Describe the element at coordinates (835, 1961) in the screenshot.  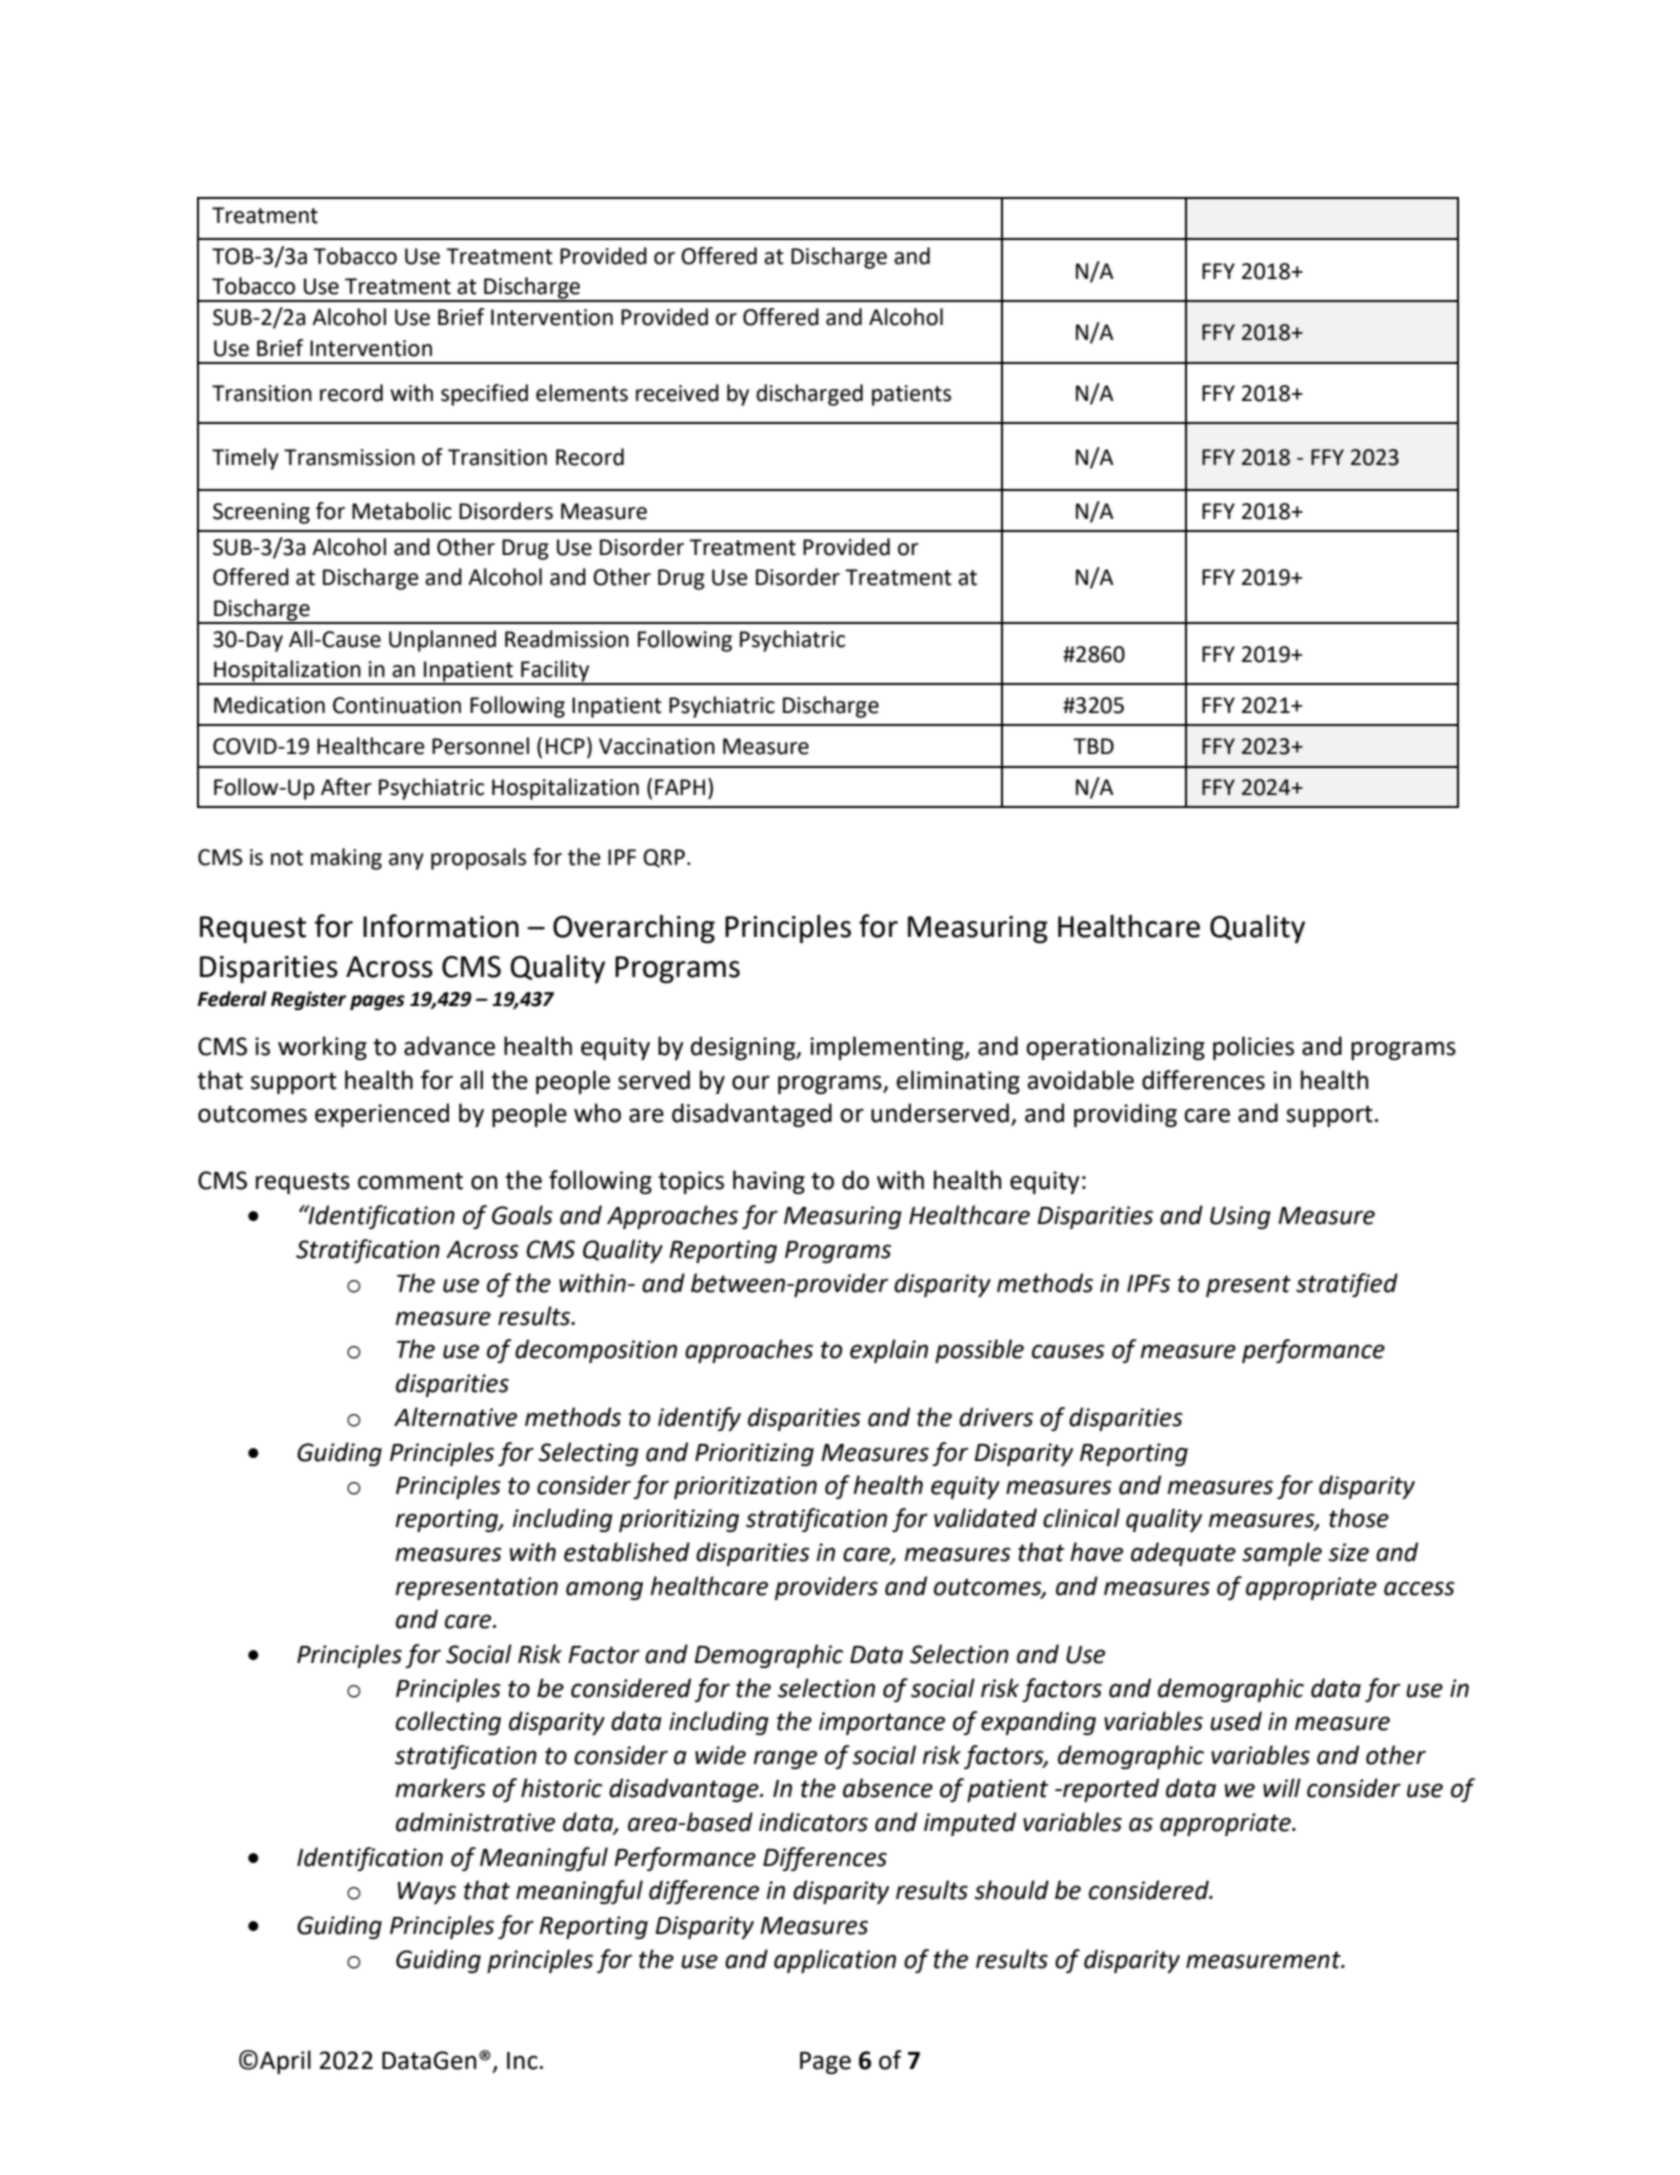
I see `application` at that location.
